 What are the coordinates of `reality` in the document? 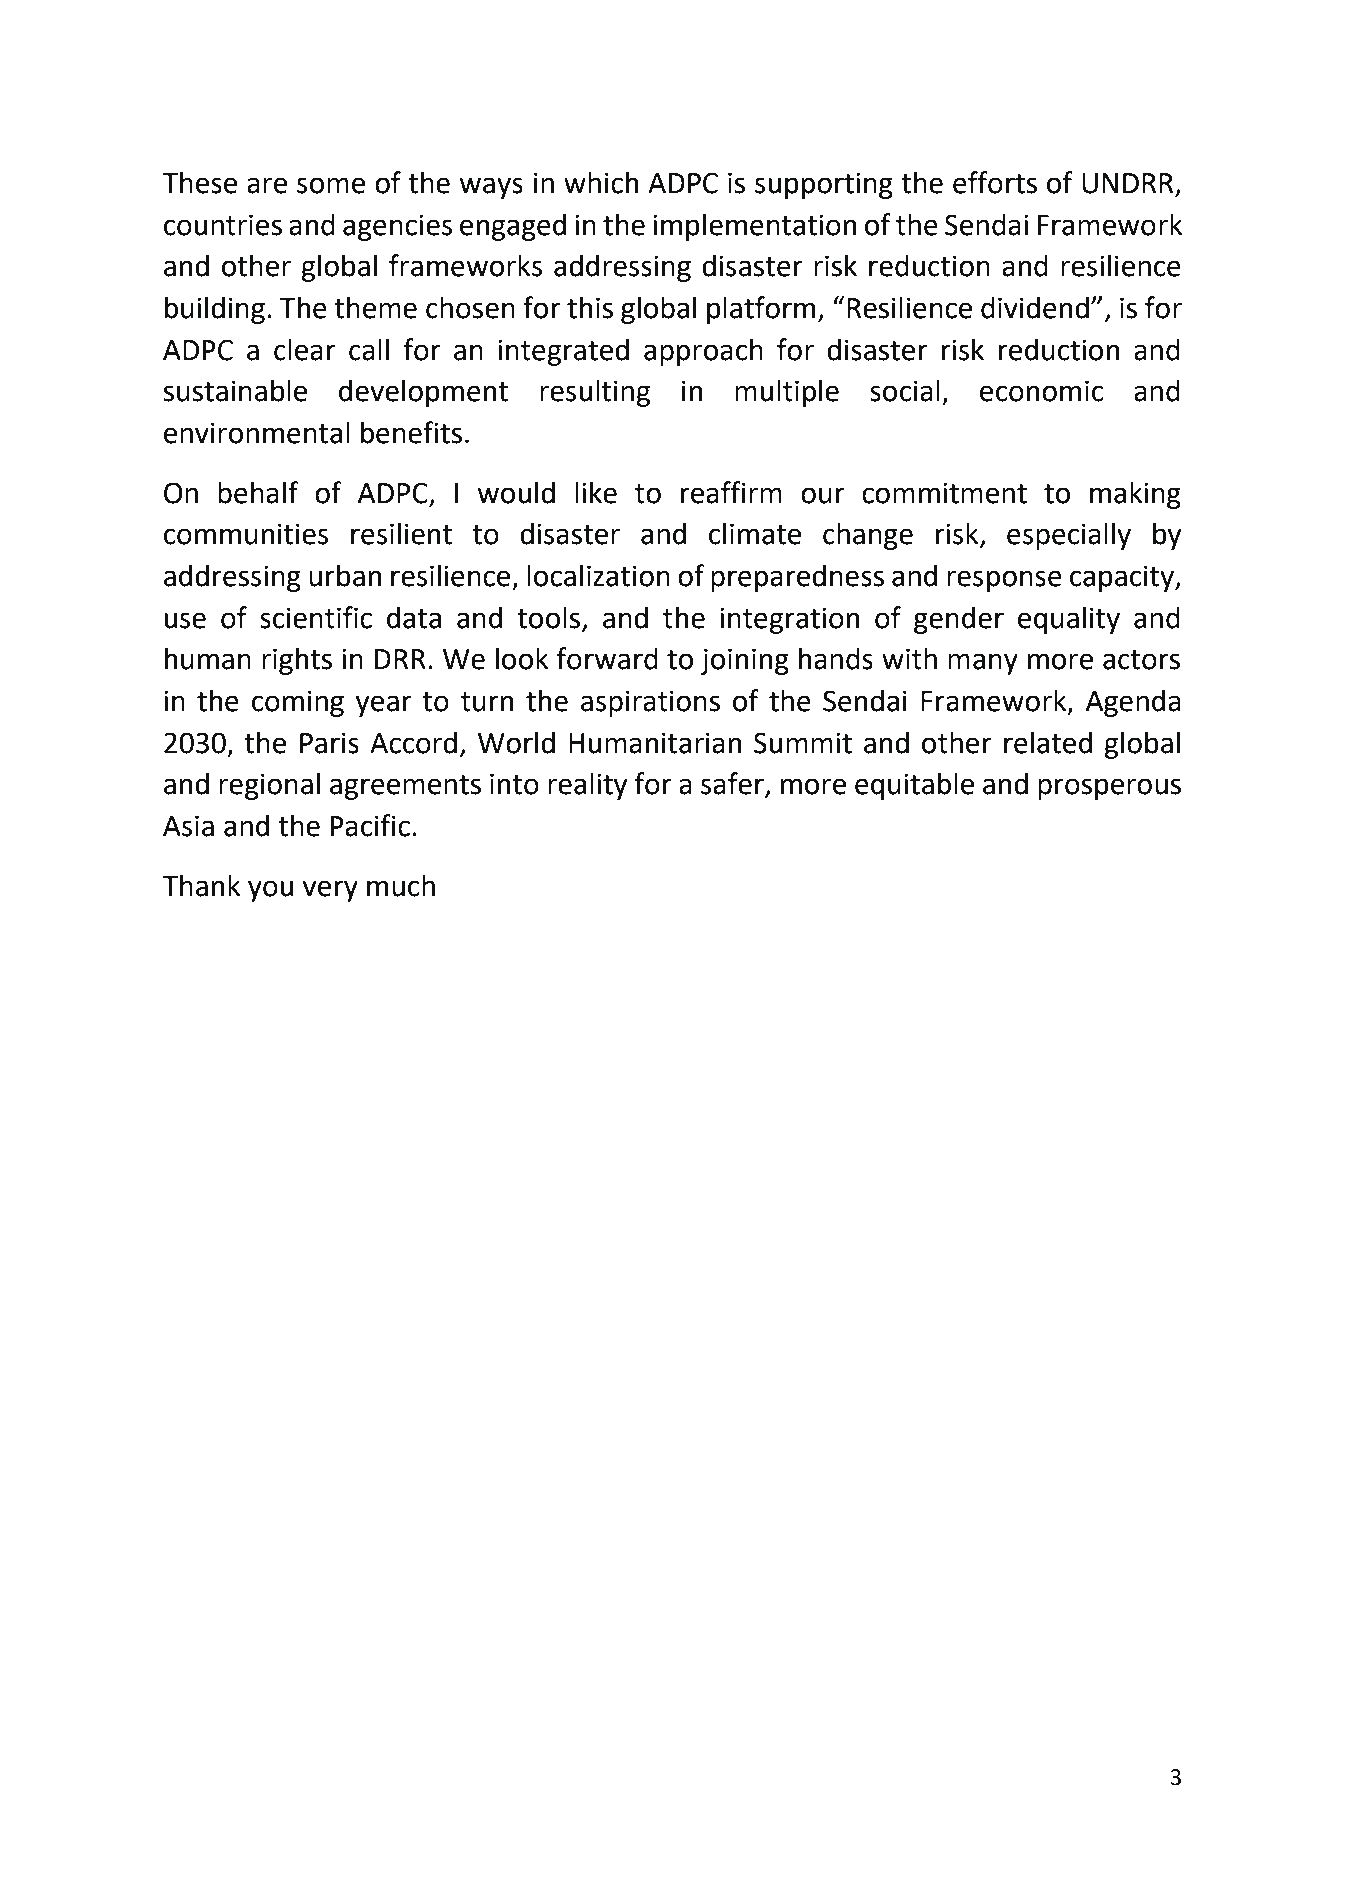 It's located at (587, 786).
